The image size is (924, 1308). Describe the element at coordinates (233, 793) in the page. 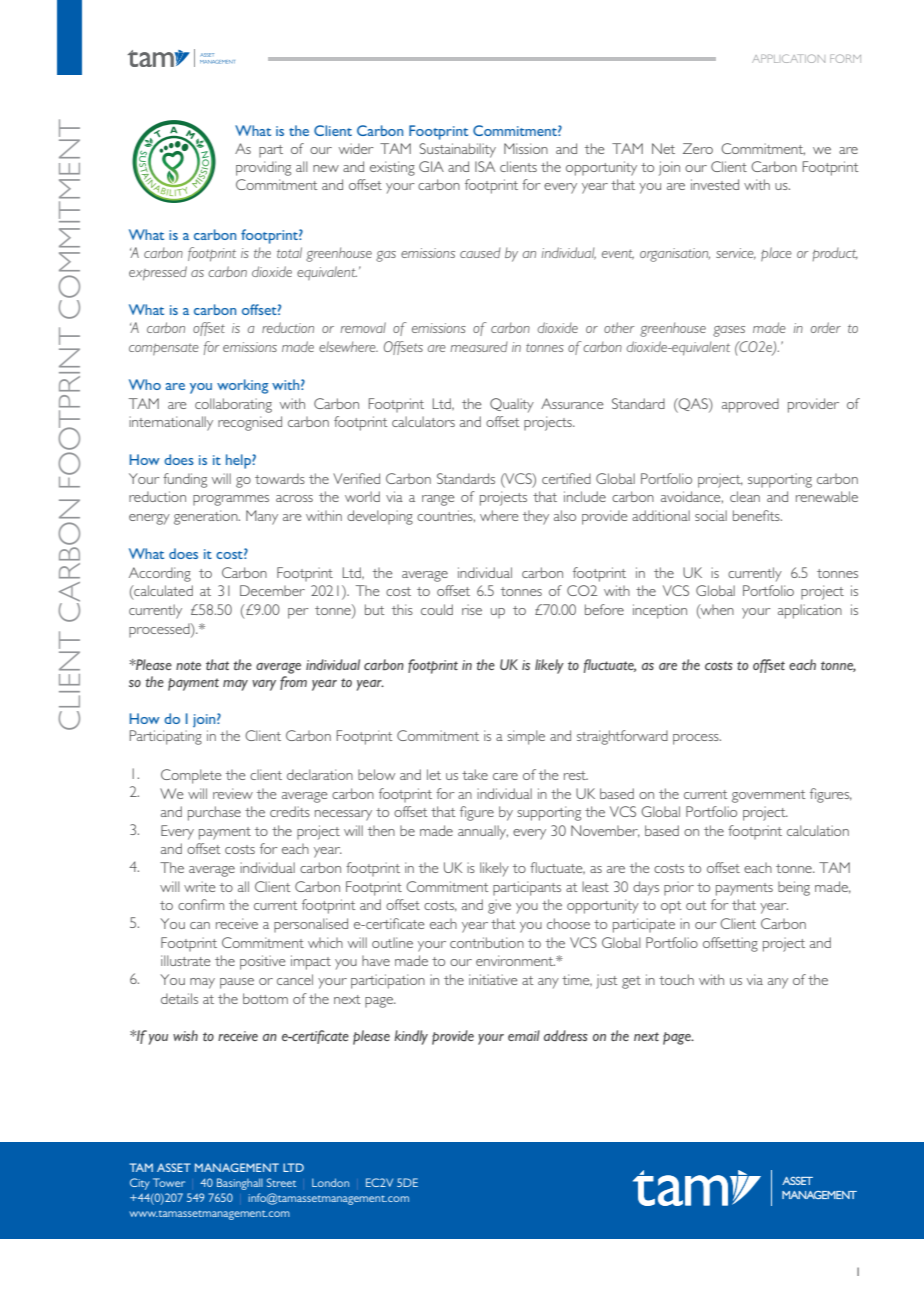

I see `review` at that location.
